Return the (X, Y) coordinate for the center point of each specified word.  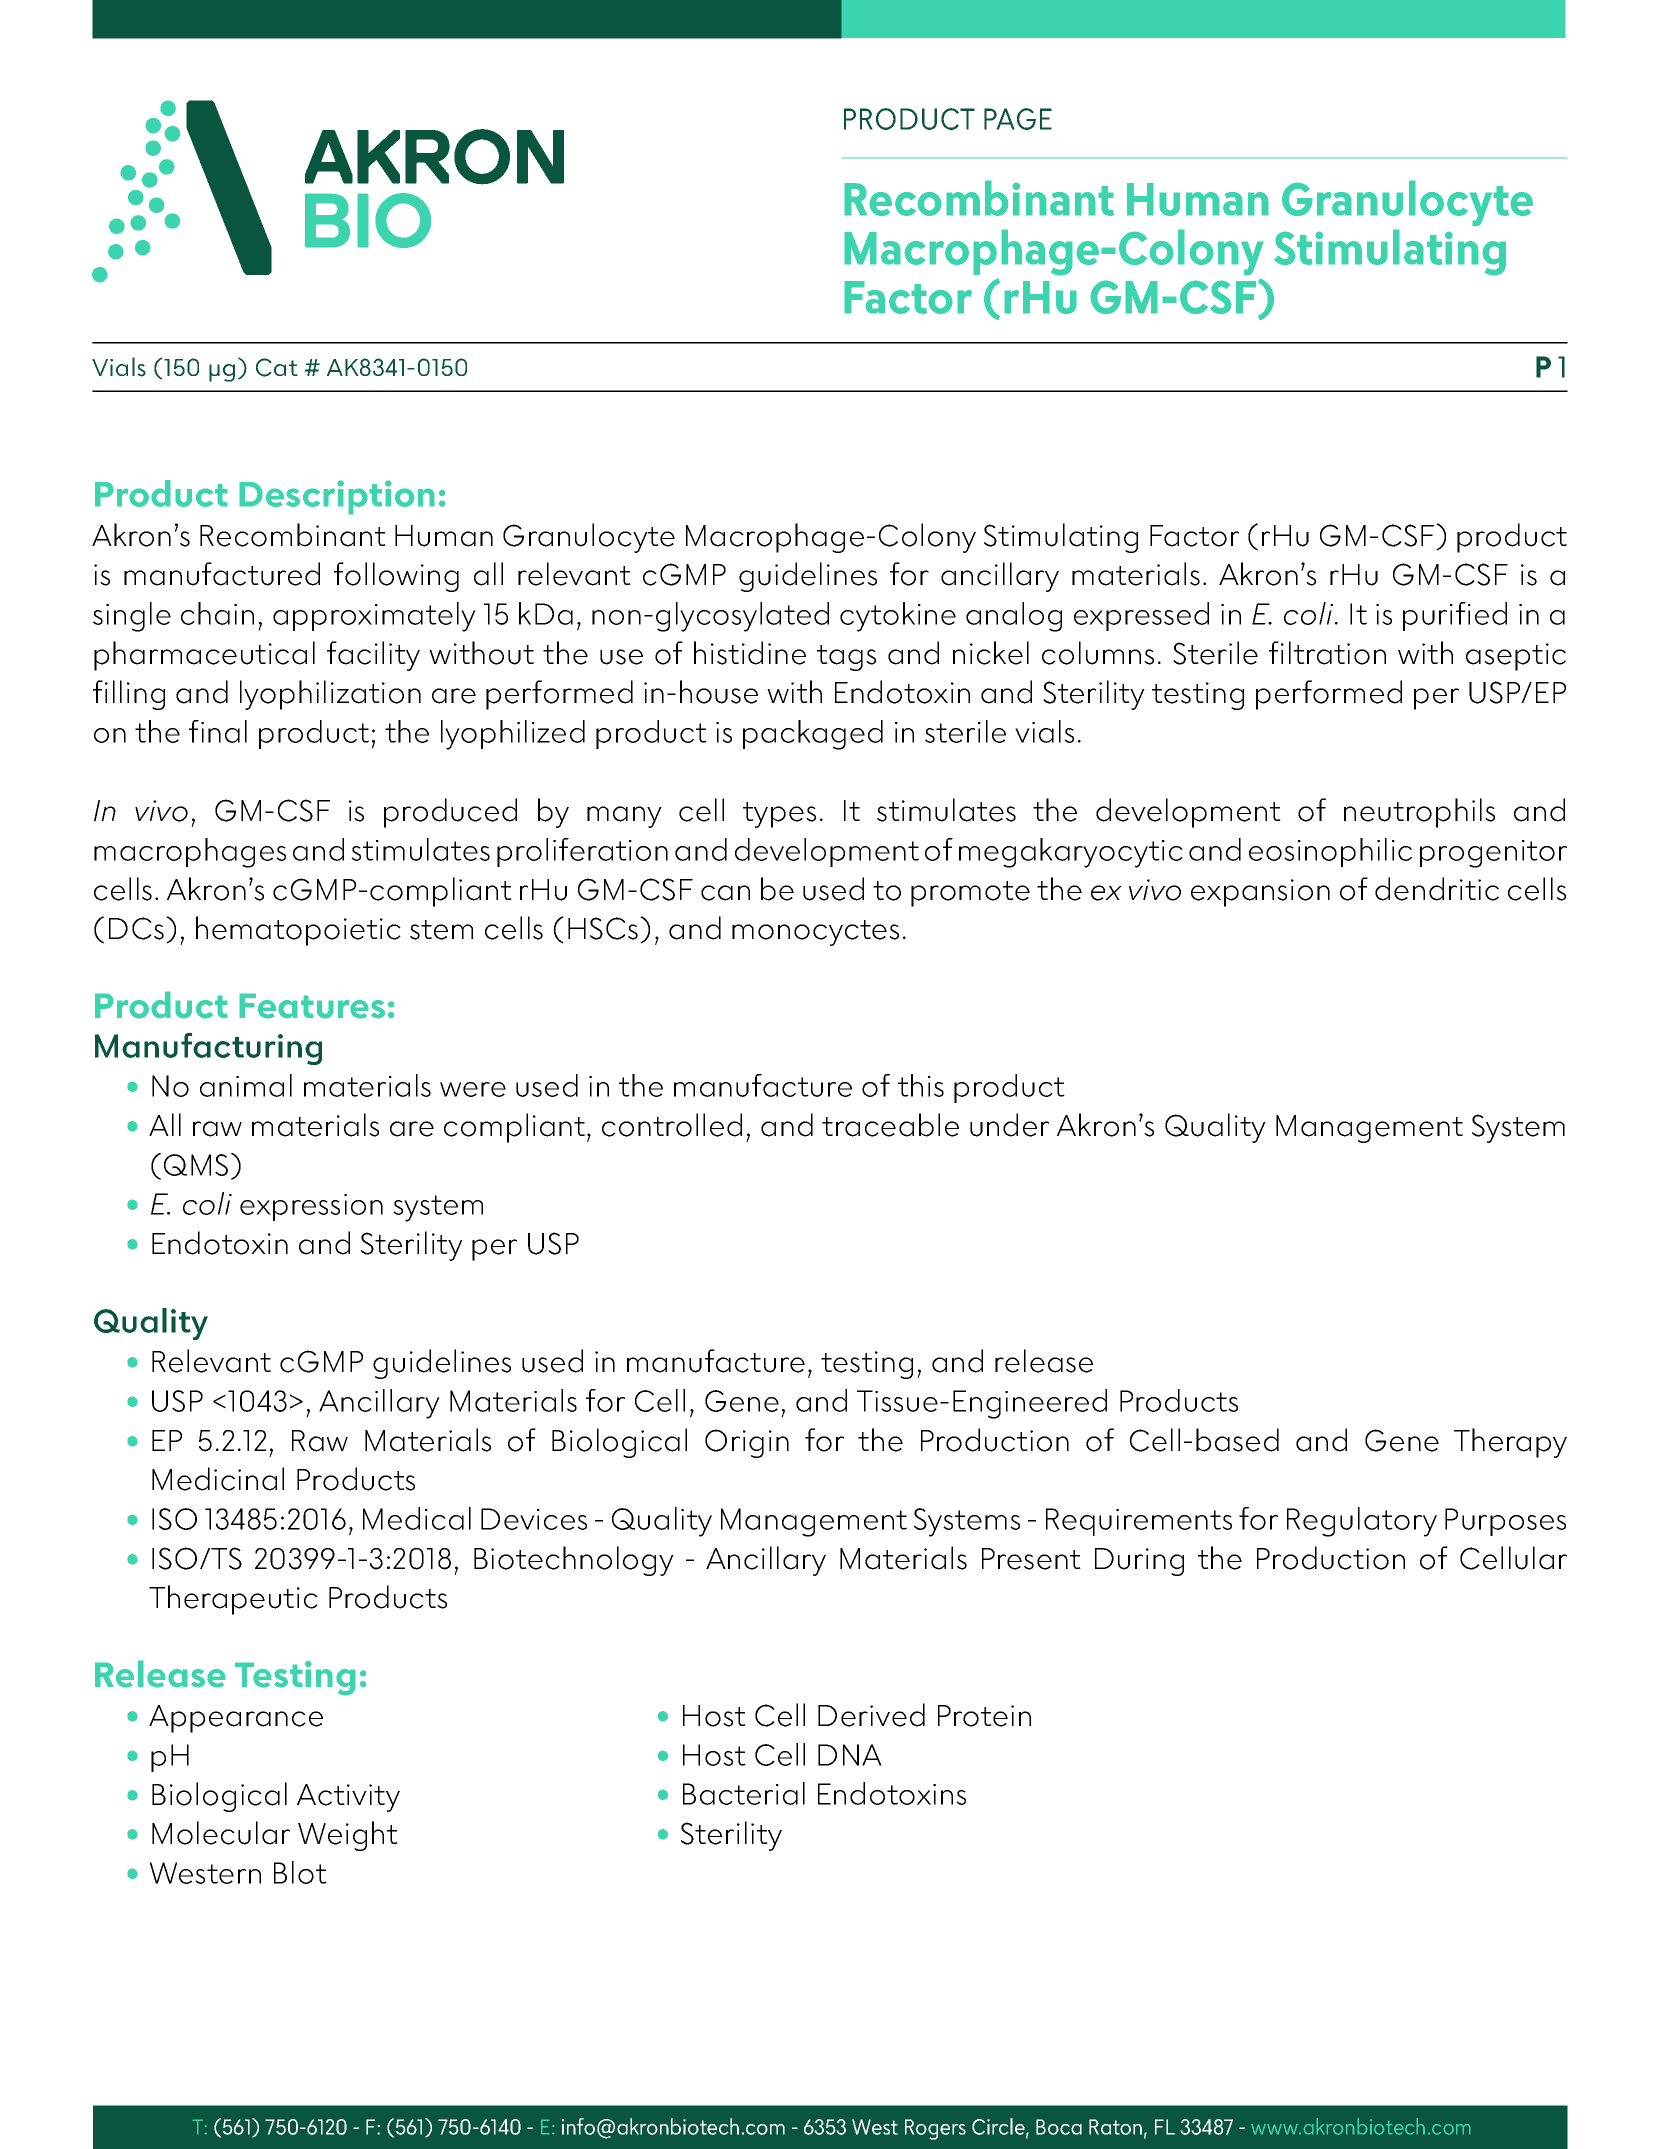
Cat (277, 367)
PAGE (1018, 119)
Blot (300, 1872)
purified (1455, 616)
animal (246, 1085)
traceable (890, 1125)
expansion (1260, 893)
